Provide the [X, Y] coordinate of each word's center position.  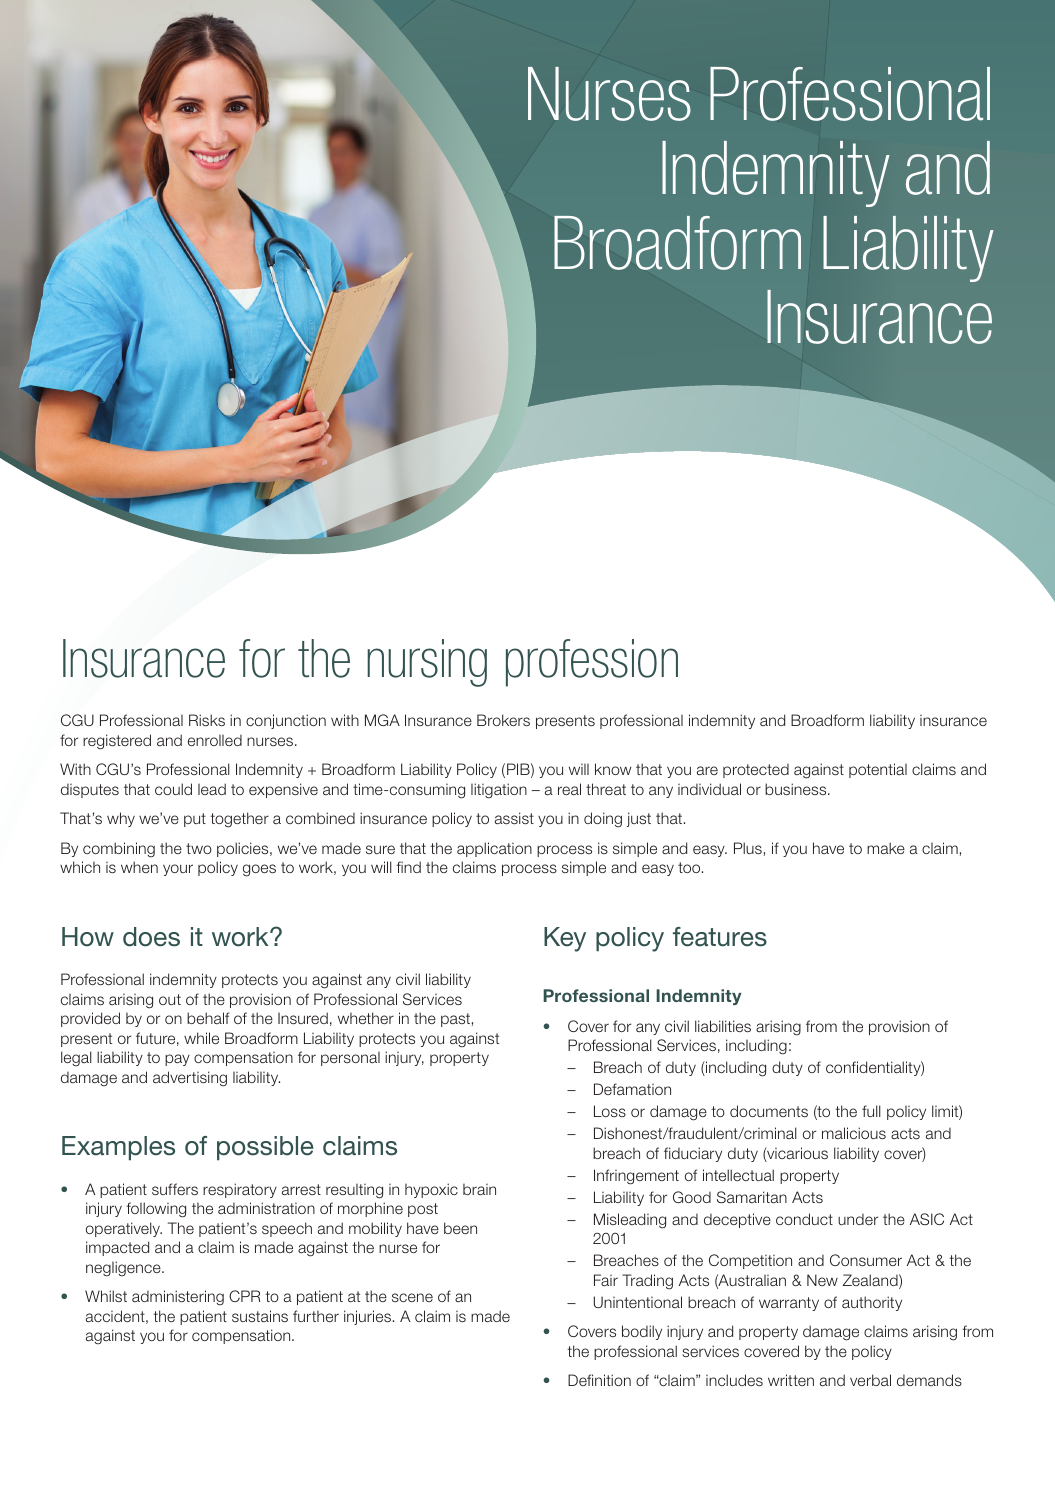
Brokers [503, 720]
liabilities [723, 1026]
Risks [207, 720]
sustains [260, 1316]
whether [366, 1018]
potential [878, 770]
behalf [208, 1018]
